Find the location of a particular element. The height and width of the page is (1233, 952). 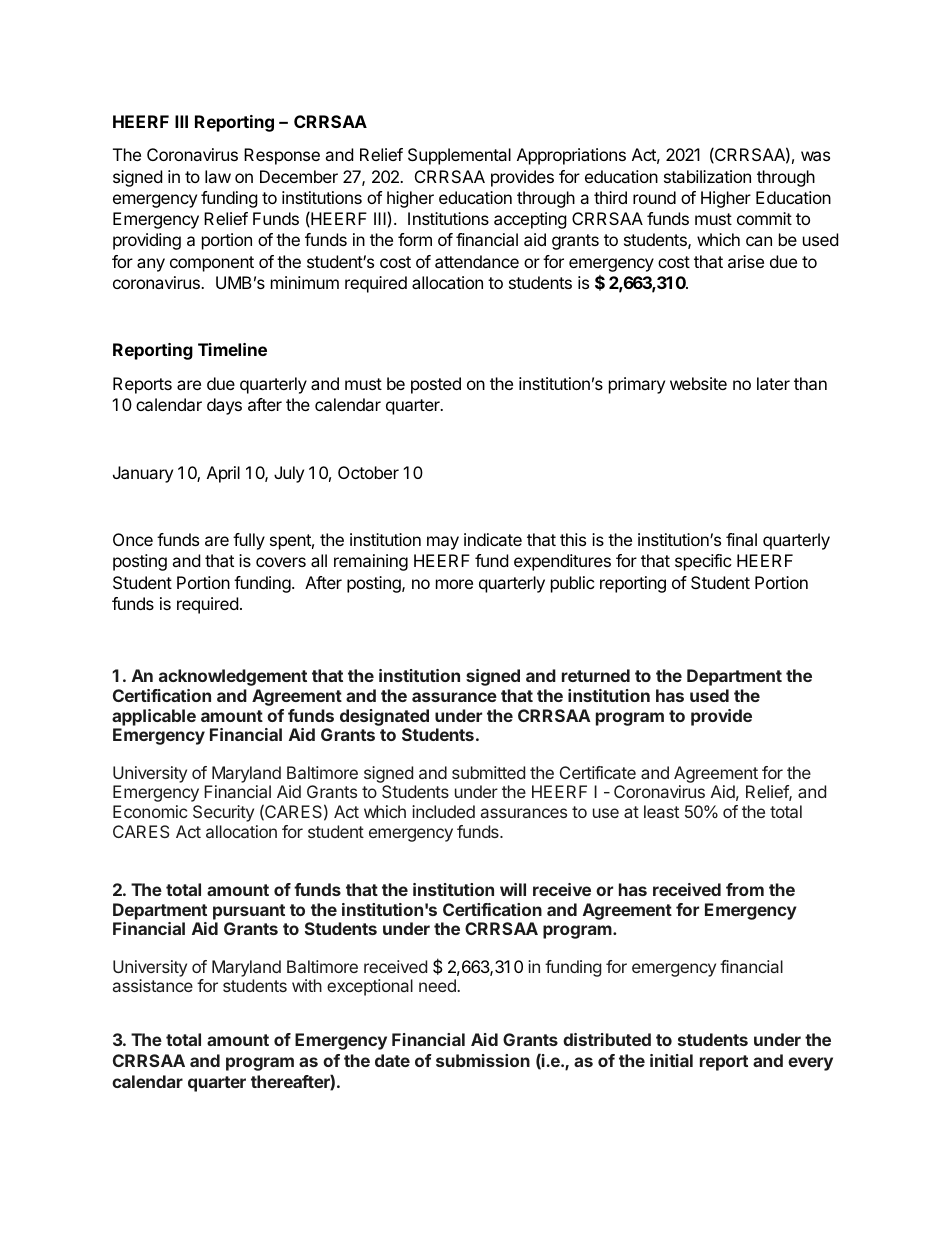

assistance is located at coordinates (153, 985).
